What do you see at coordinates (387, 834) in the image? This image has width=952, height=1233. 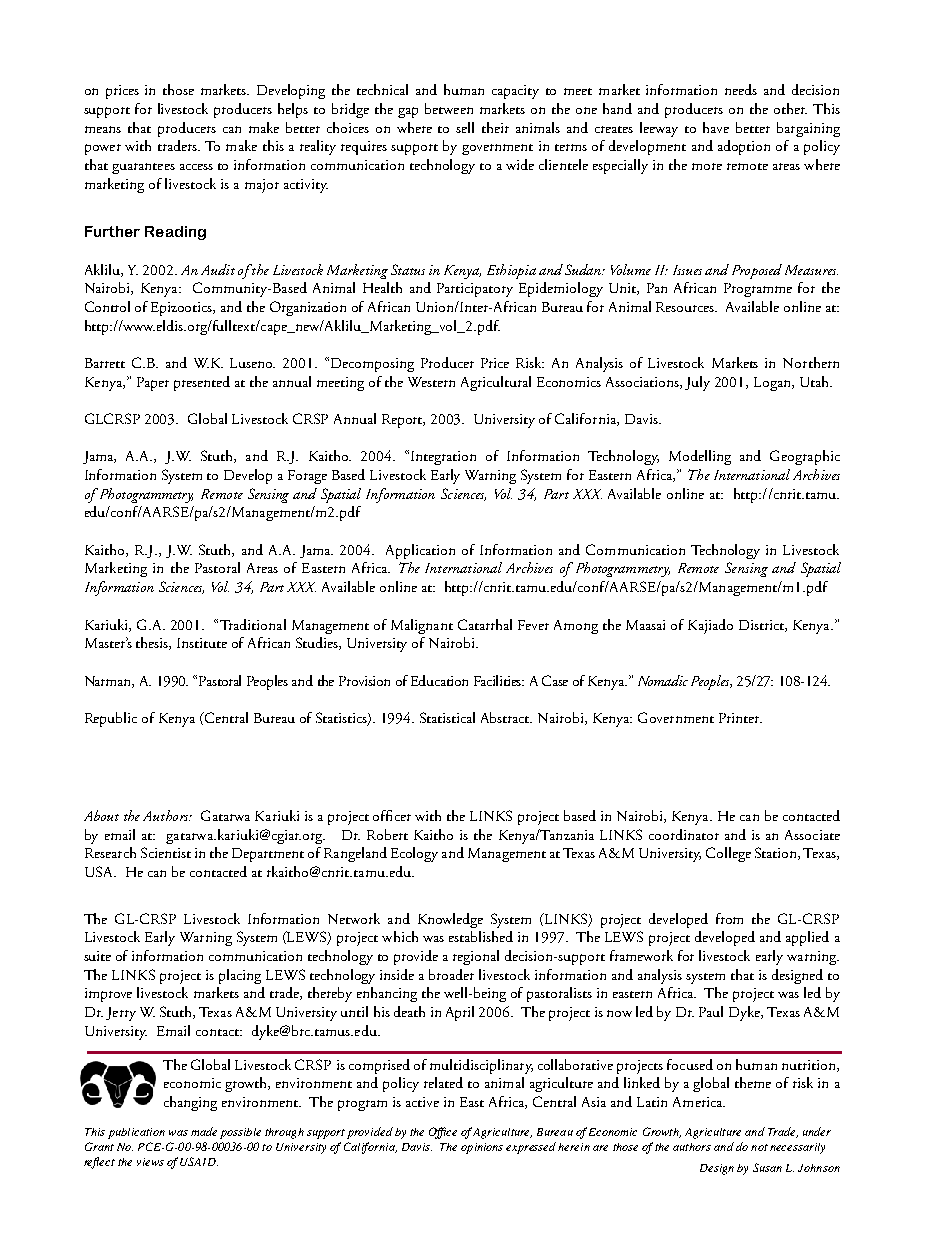 I see `Robert` at bounding box center [387, 834].
